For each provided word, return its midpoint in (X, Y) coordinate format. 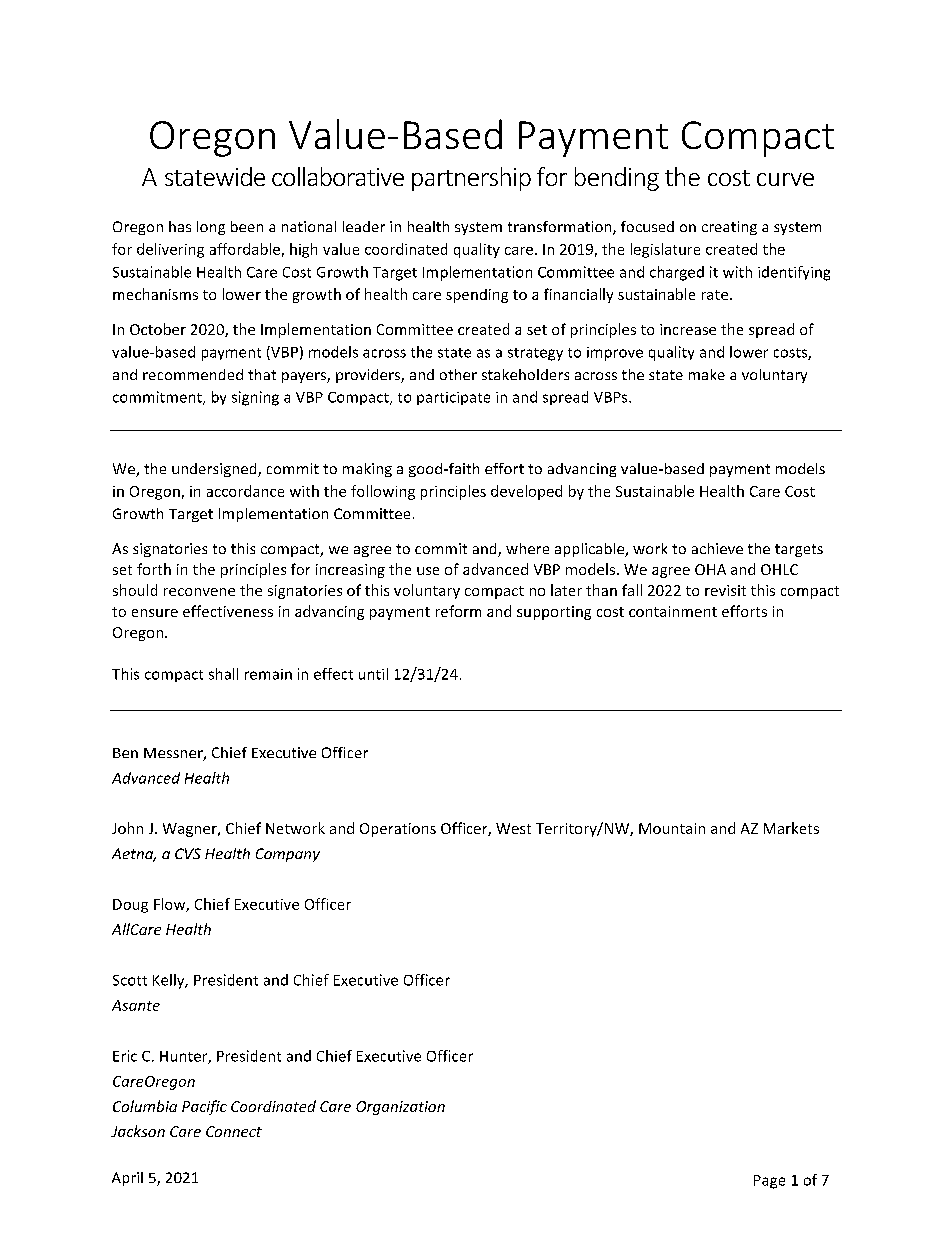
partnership (471, 179)
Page (769, 1182)
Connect (234, 1131)
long (211, 228)
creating (729, 228)
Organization (400, 1108)
